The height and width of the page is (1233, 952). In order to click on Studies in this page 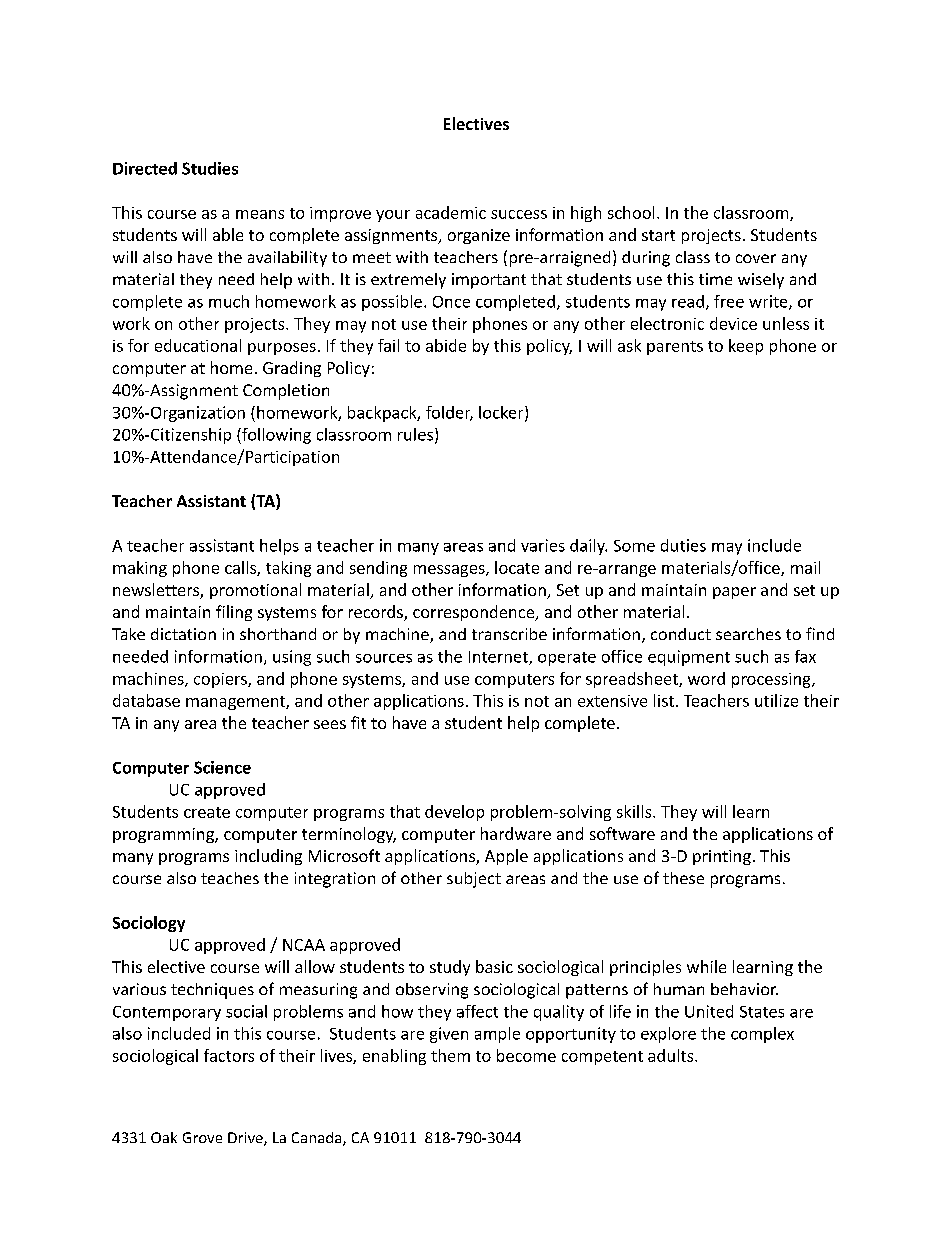, I will do `click(210, 168)`.
